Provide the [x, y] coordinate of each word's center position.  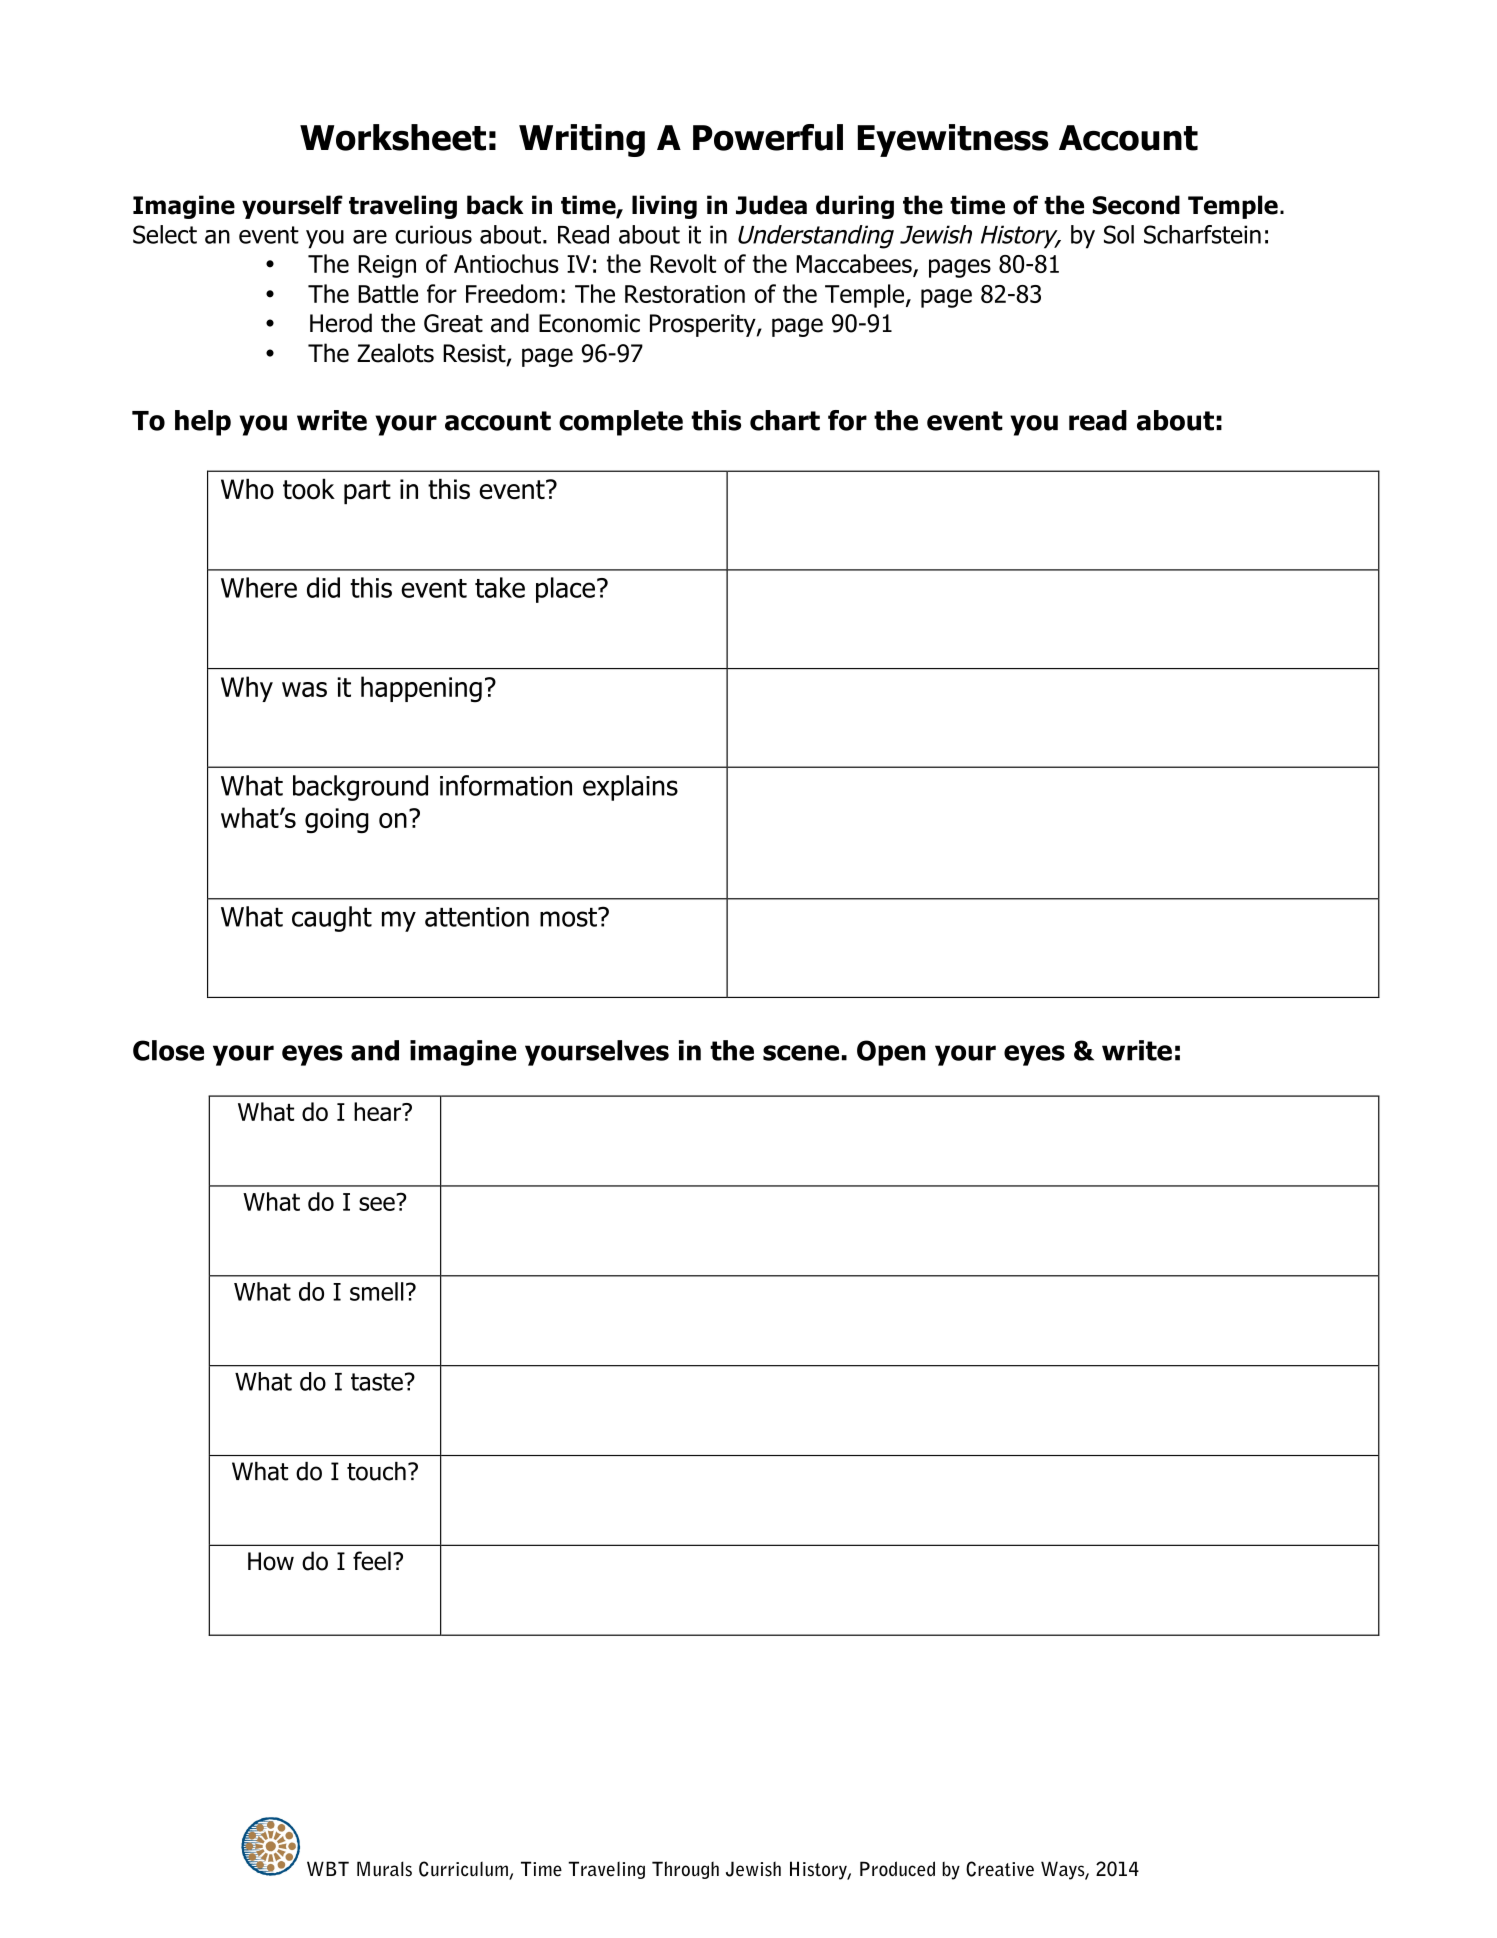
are [370, 237]
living [664, 207]
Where [259, 587]
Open [891, 1053]
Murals [384, 1869]
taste [377, 1382]
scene [801, 1053]
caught [332, 919]
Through [685, 1870]
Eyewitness [953, 140]
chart [785, 420]
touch [376, 1471]
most [569, 917]
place [565, 590]
